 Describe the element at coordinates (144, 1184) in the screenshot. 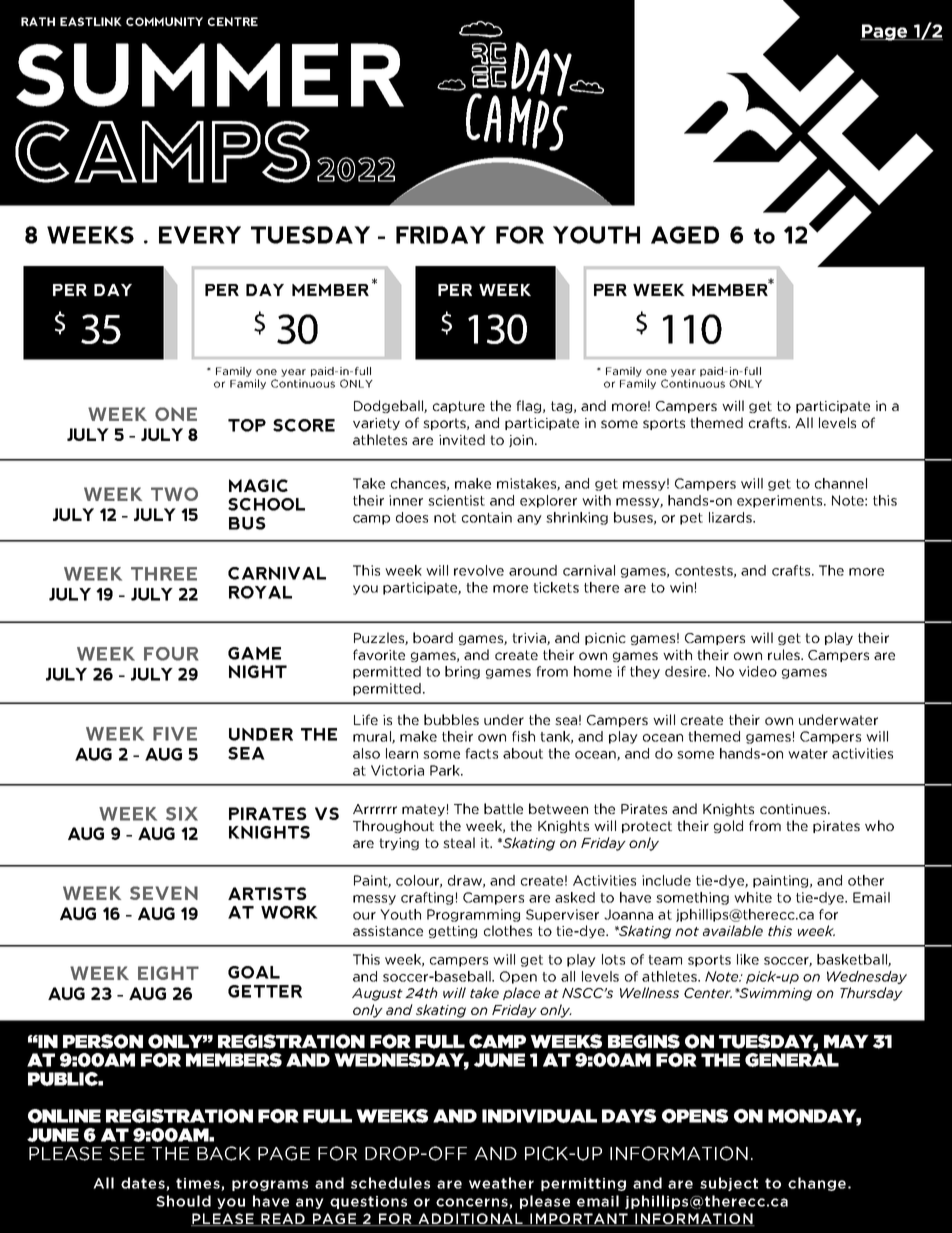

I see `dates` at that location.
